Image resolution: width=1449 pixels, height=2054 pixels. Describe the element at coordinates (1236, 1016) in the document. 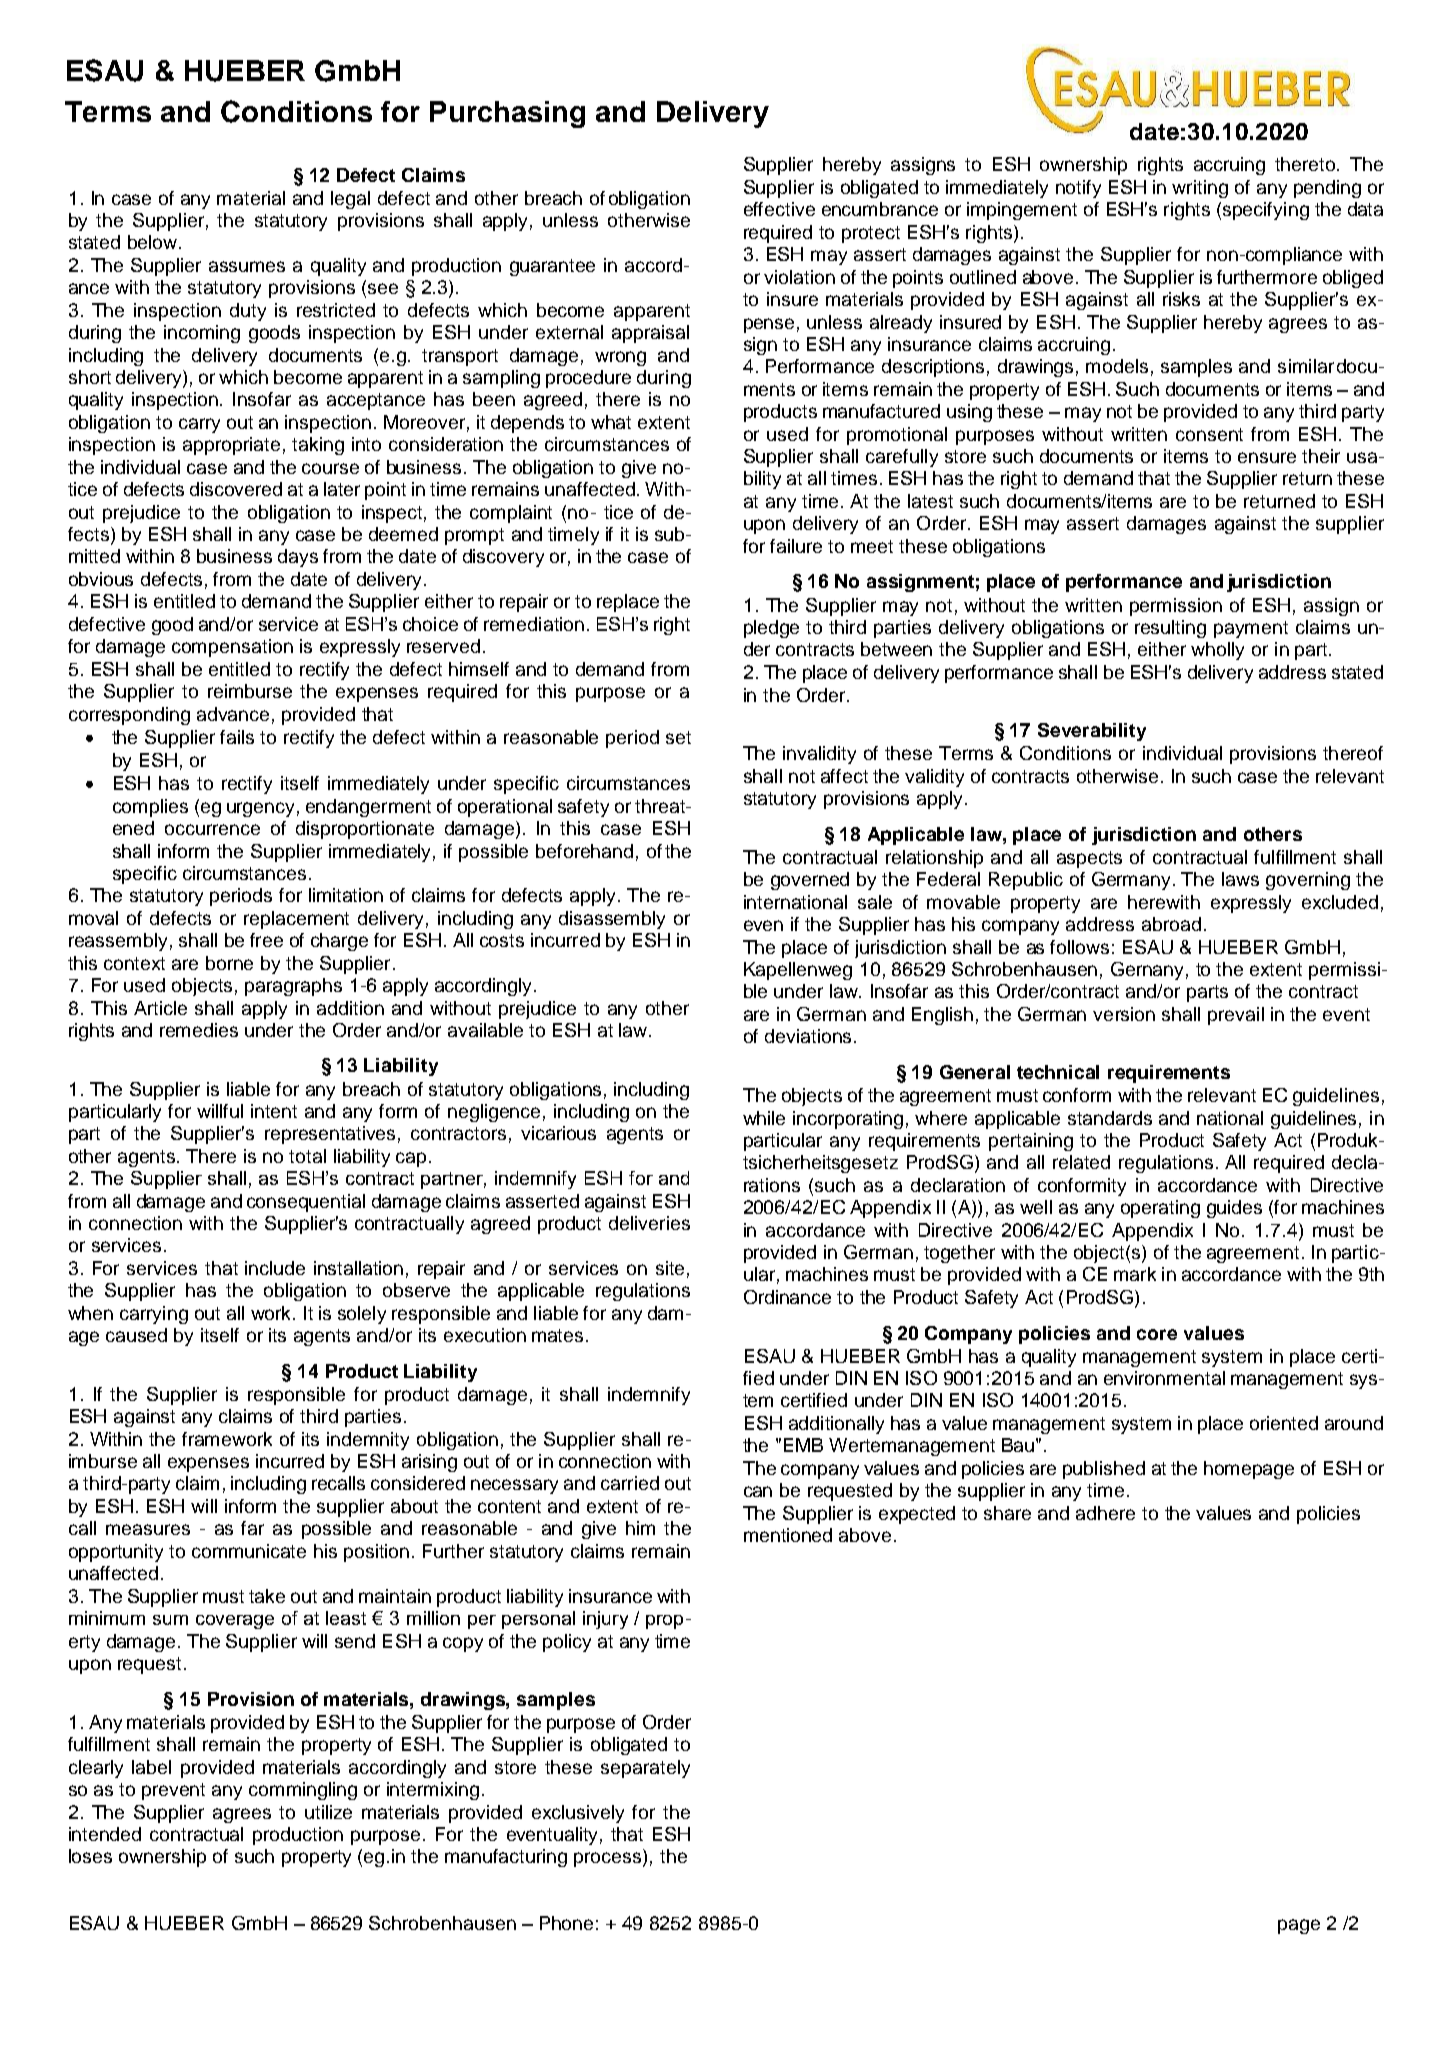

I see `prevail` at that location.
